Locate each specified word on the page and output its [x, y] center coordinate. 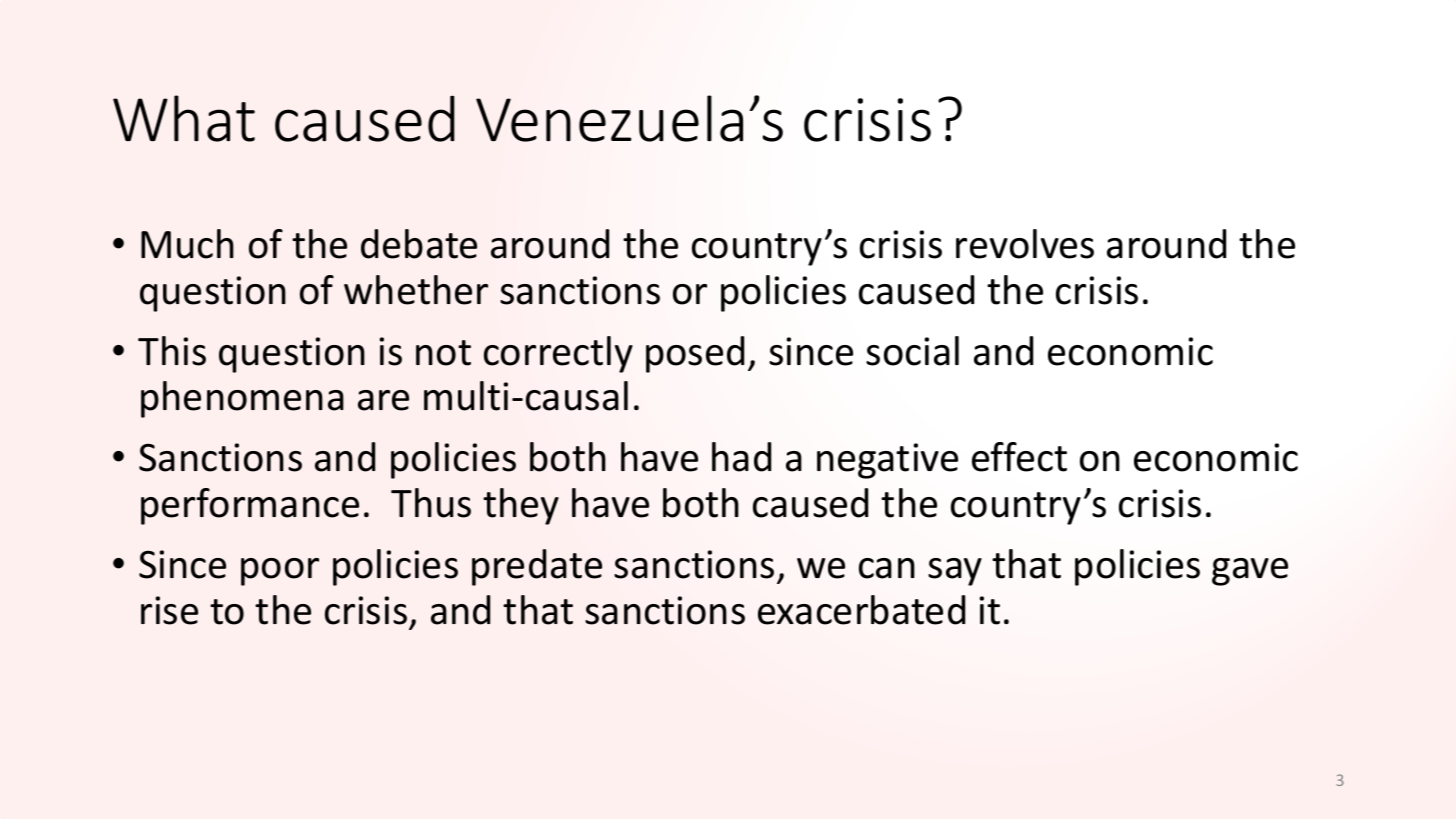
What [184, 118]
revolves [1025, 244]
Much [187, 244]
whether [416, 290]
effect [1019, 457]
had [741, 457]
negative [887, 461]
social [912, 351]
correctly [558, 354]
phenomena [242, 399]
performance [250, 506]
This [172, 351]
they [521, 506]
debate [419, 244]
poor [280, 572]
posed [695, 354]
